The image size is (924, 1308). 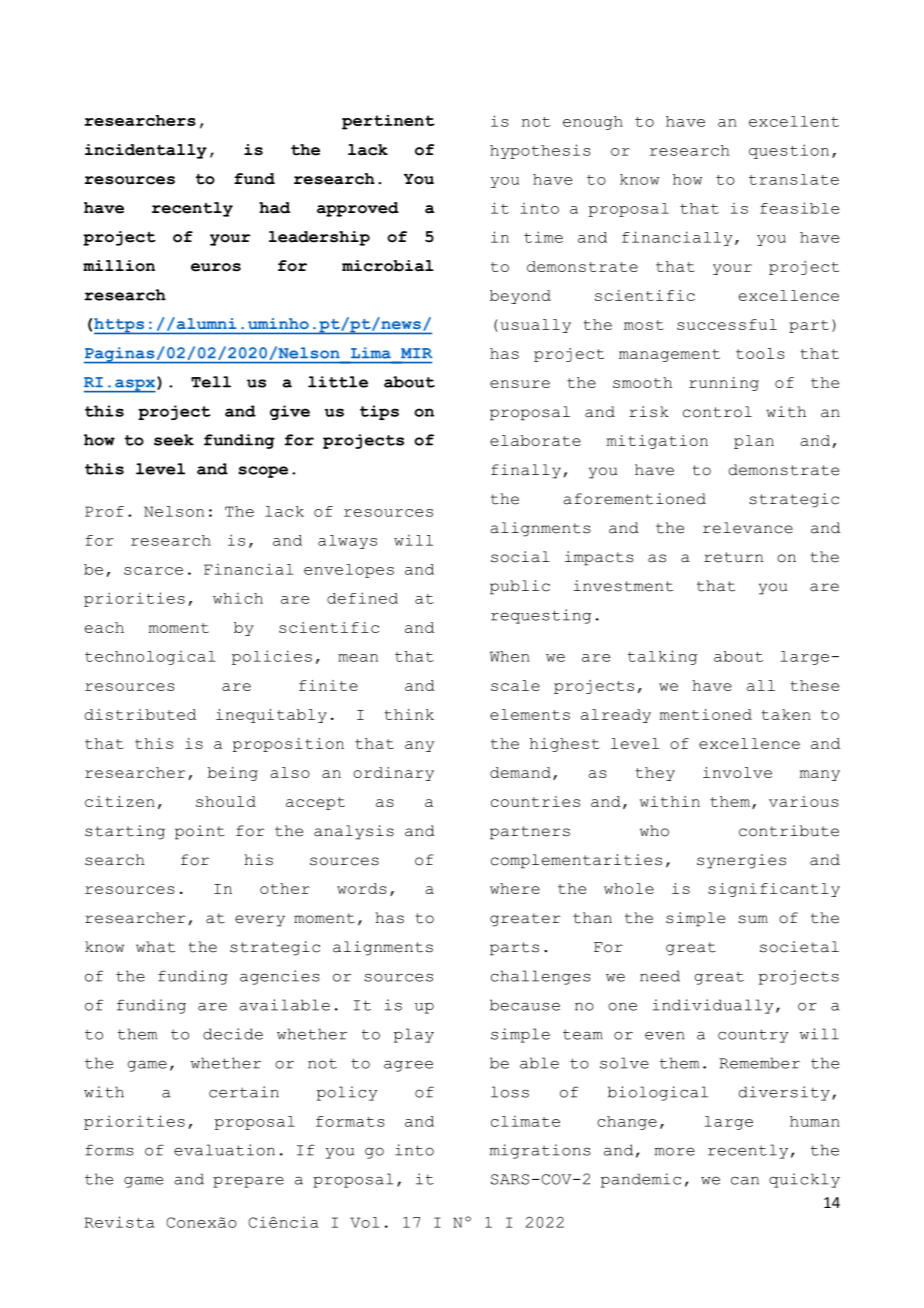 What do you see at coordinates (146, 151) in the screenshot?
I see `incidentally` at bounding box center [146, 151].
